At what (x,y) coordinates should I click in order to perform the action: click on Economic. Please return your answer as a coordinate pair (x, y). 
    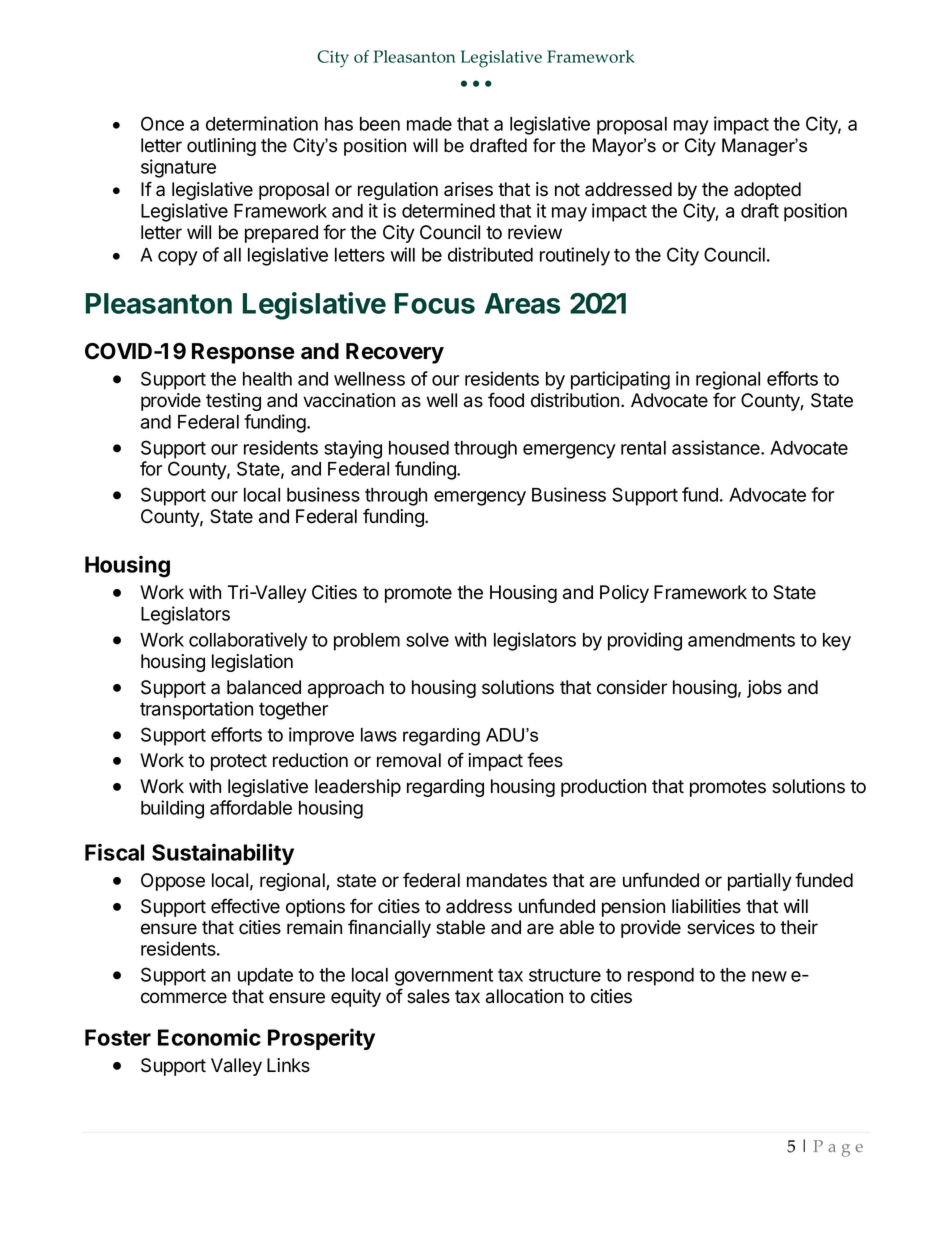
    Looking at the image, I should click on (209, 1037).
